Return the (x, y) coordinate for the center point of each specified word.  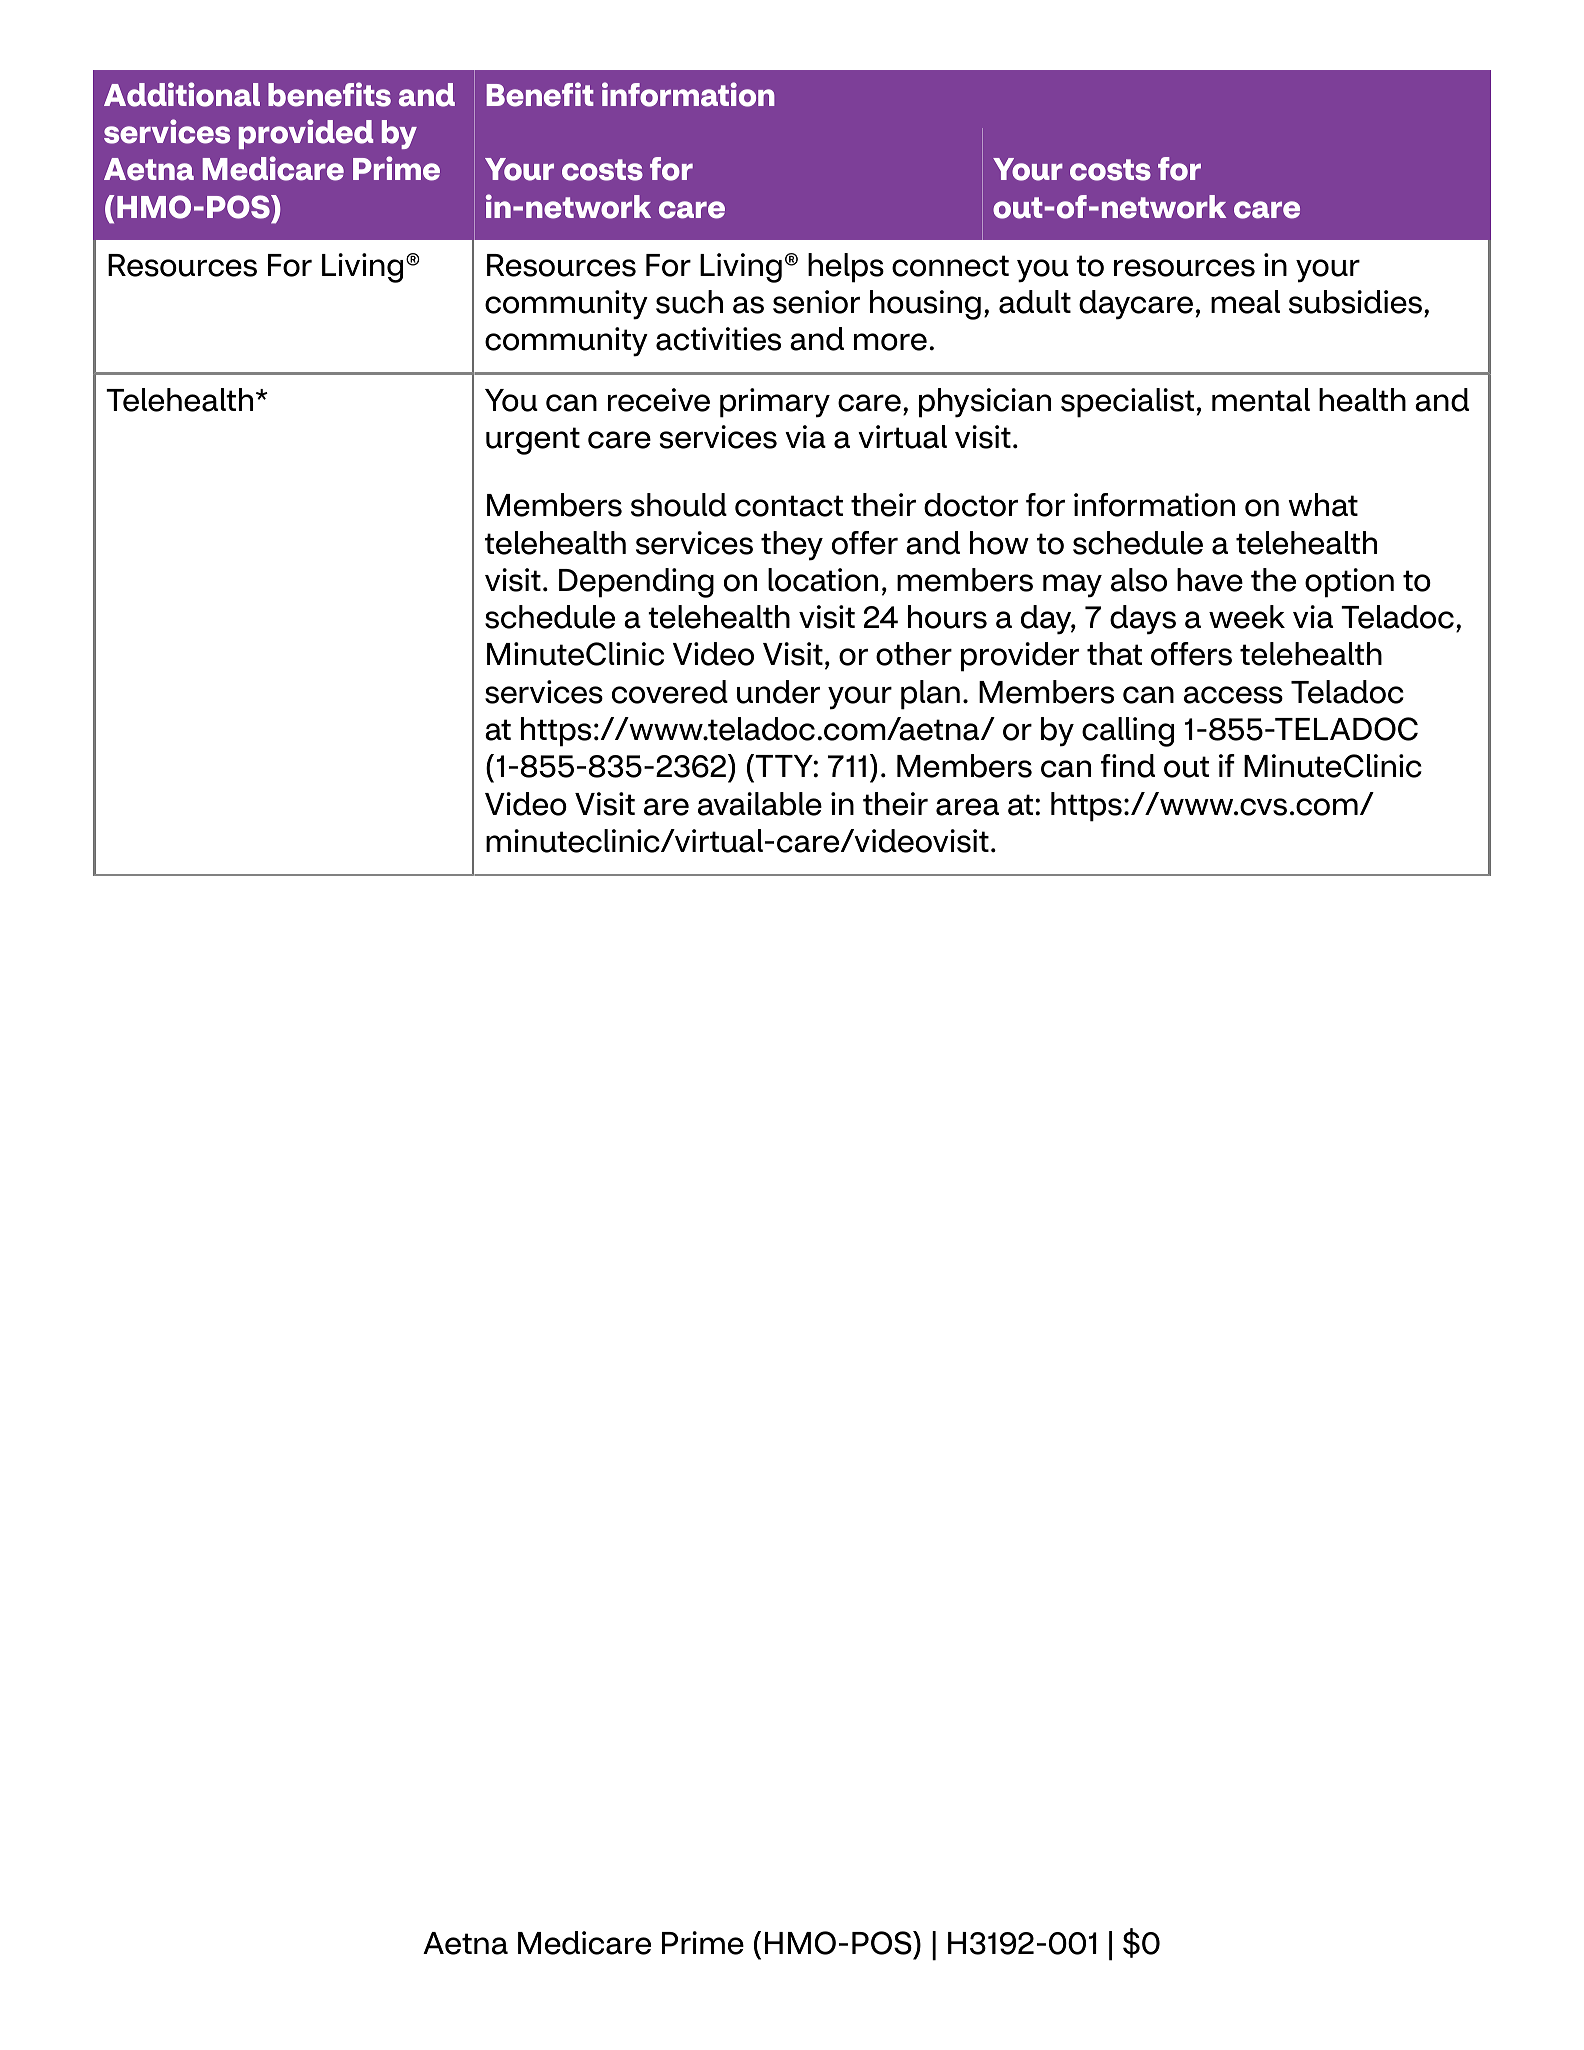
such (689, 302)
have (1210, 580)
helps (846, 268)
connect (950, 266)
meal (1245, 302)
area (967, 807)
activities (718, 339)
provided (306, 134)
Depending (636, 583)
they (792, 546)
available (760, 804)
